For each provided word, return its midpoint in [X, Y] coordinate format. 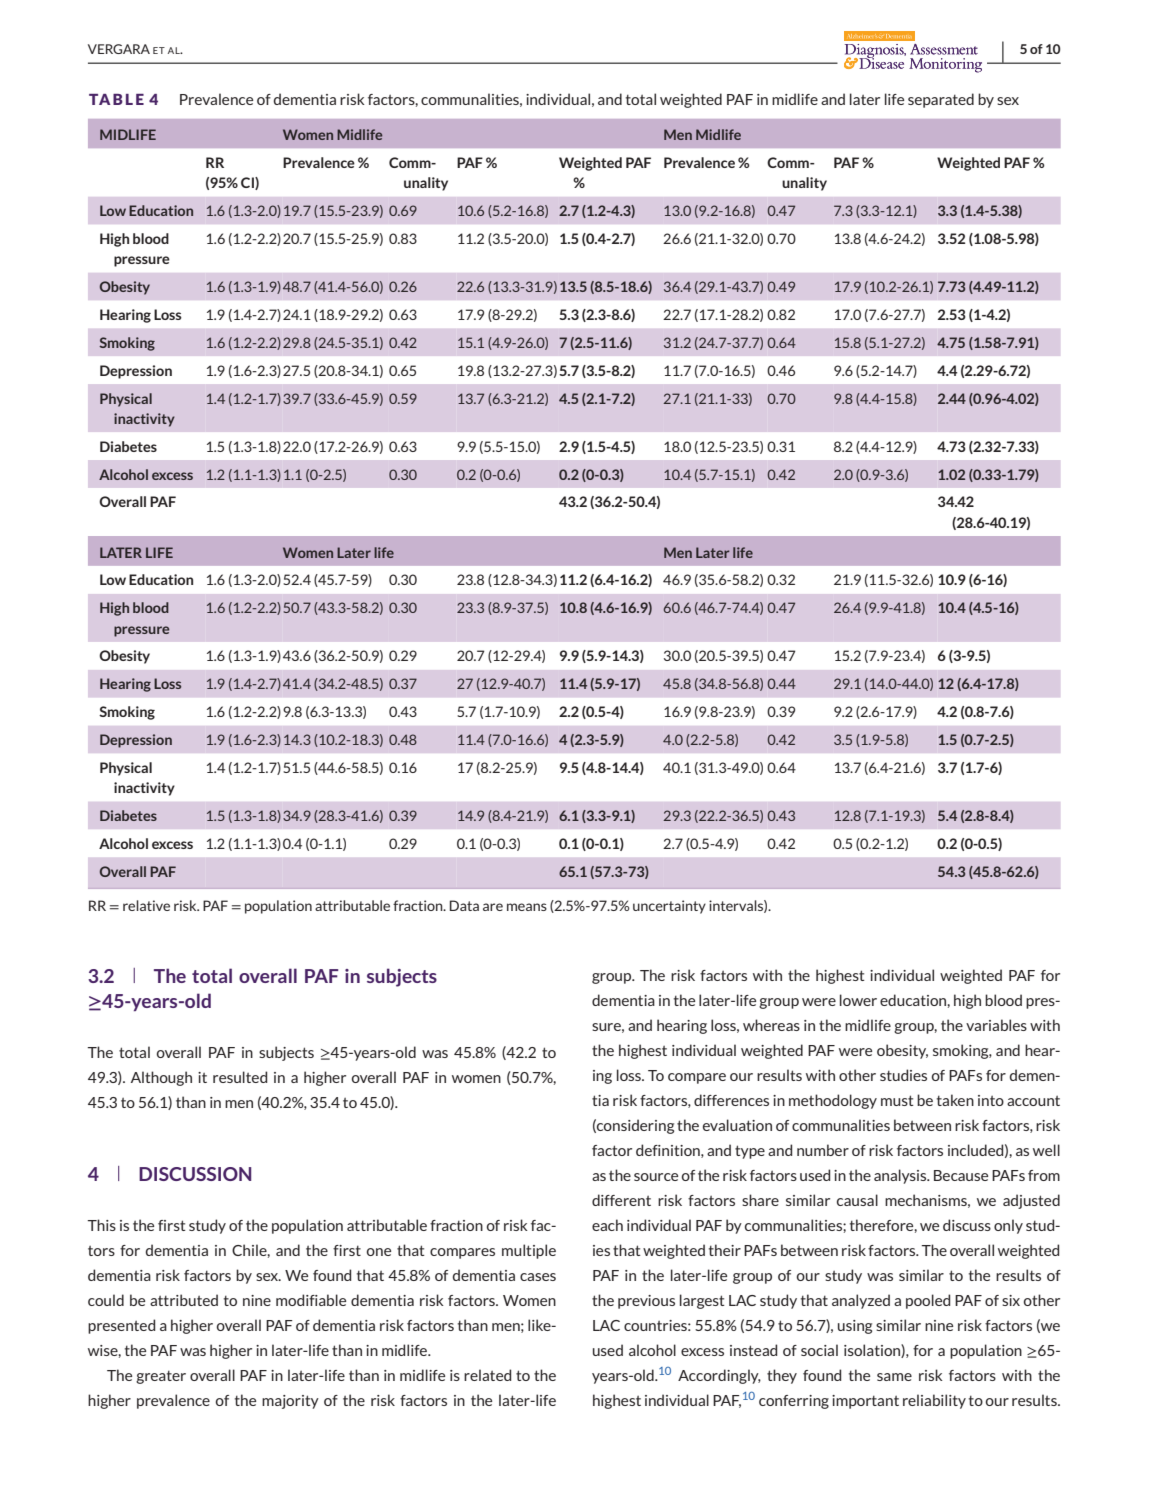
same [894, 1377]
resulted [240, 1077]
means [527, 907]
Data [464, 905]
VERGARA [119, 49]
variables [996, 1025]
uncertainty [669, 907]
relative [146, 905]
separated [941, 100]
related [487, 1375]
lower [858, 1000]
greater [161, 1377]
